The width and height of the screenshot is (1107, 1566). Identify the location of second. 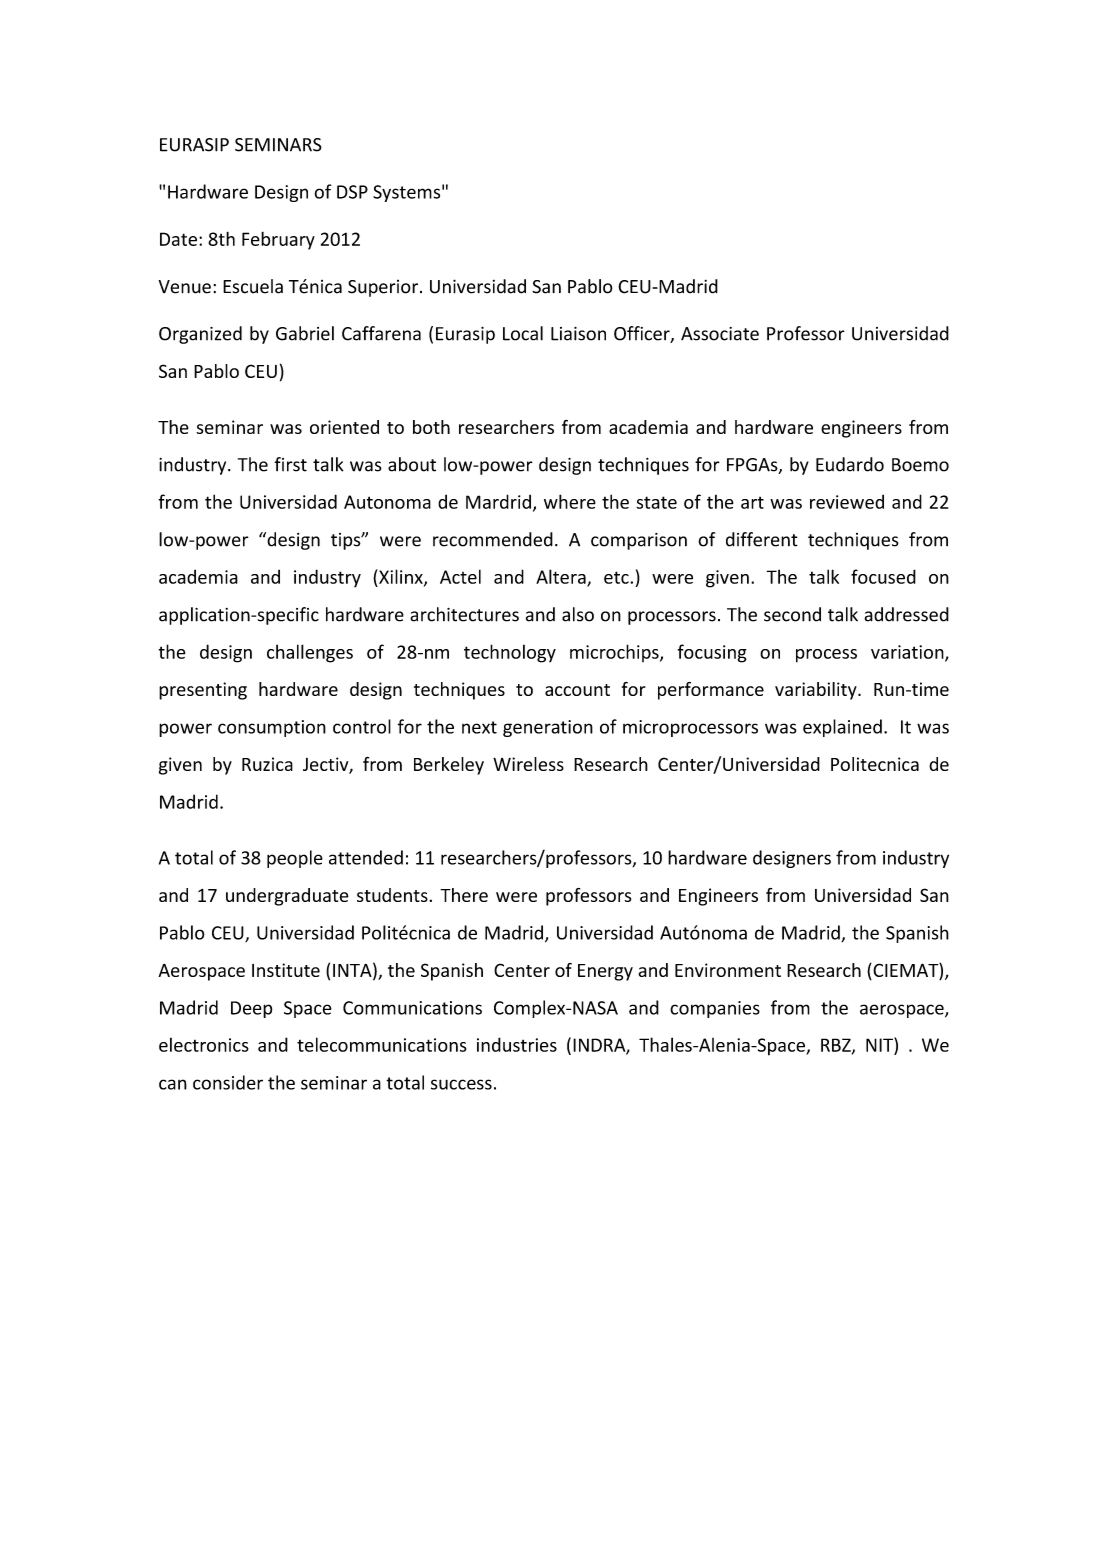
(792, 614).
